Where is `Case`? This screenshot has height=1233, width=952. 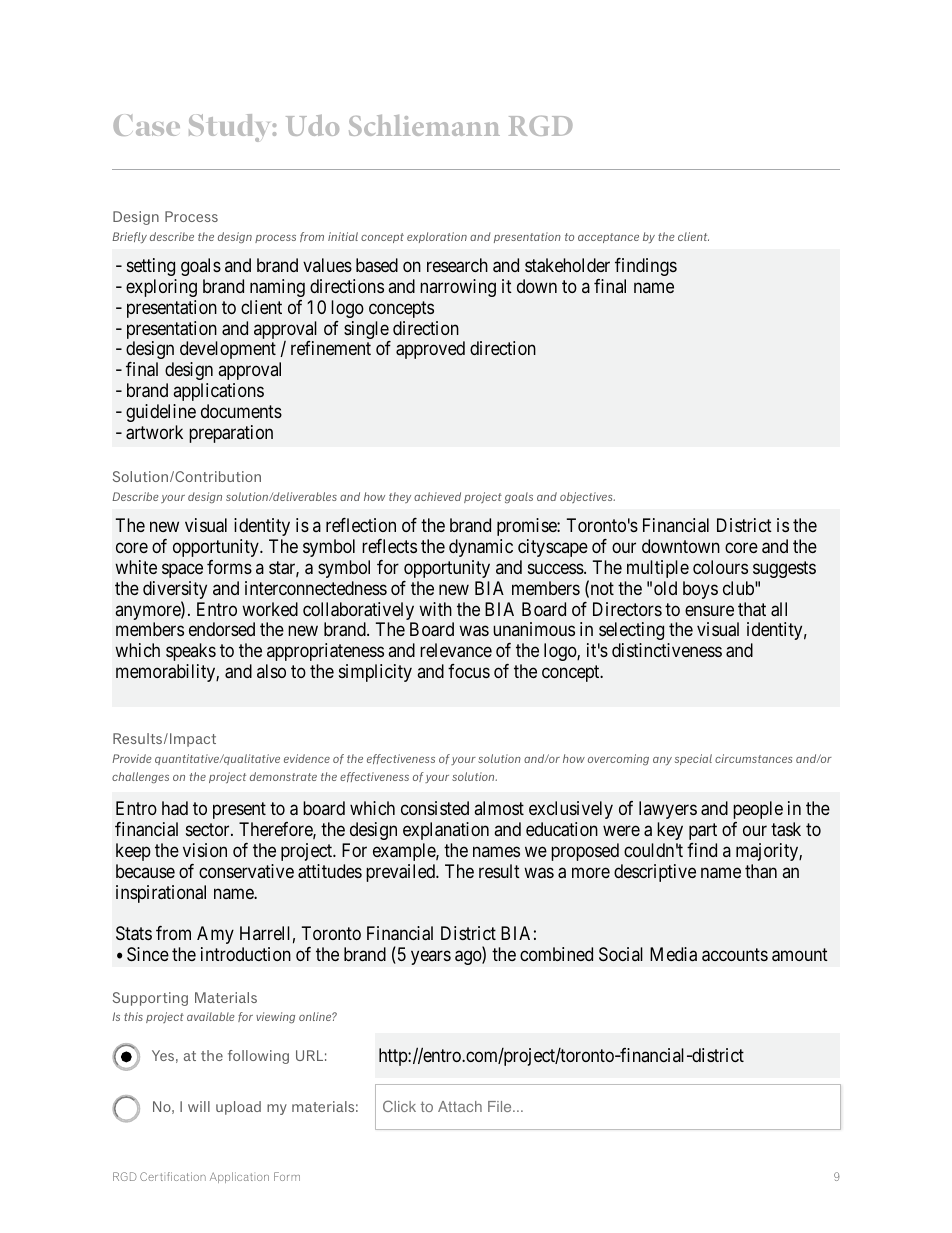 Case is located at coordinates (146, 125).
